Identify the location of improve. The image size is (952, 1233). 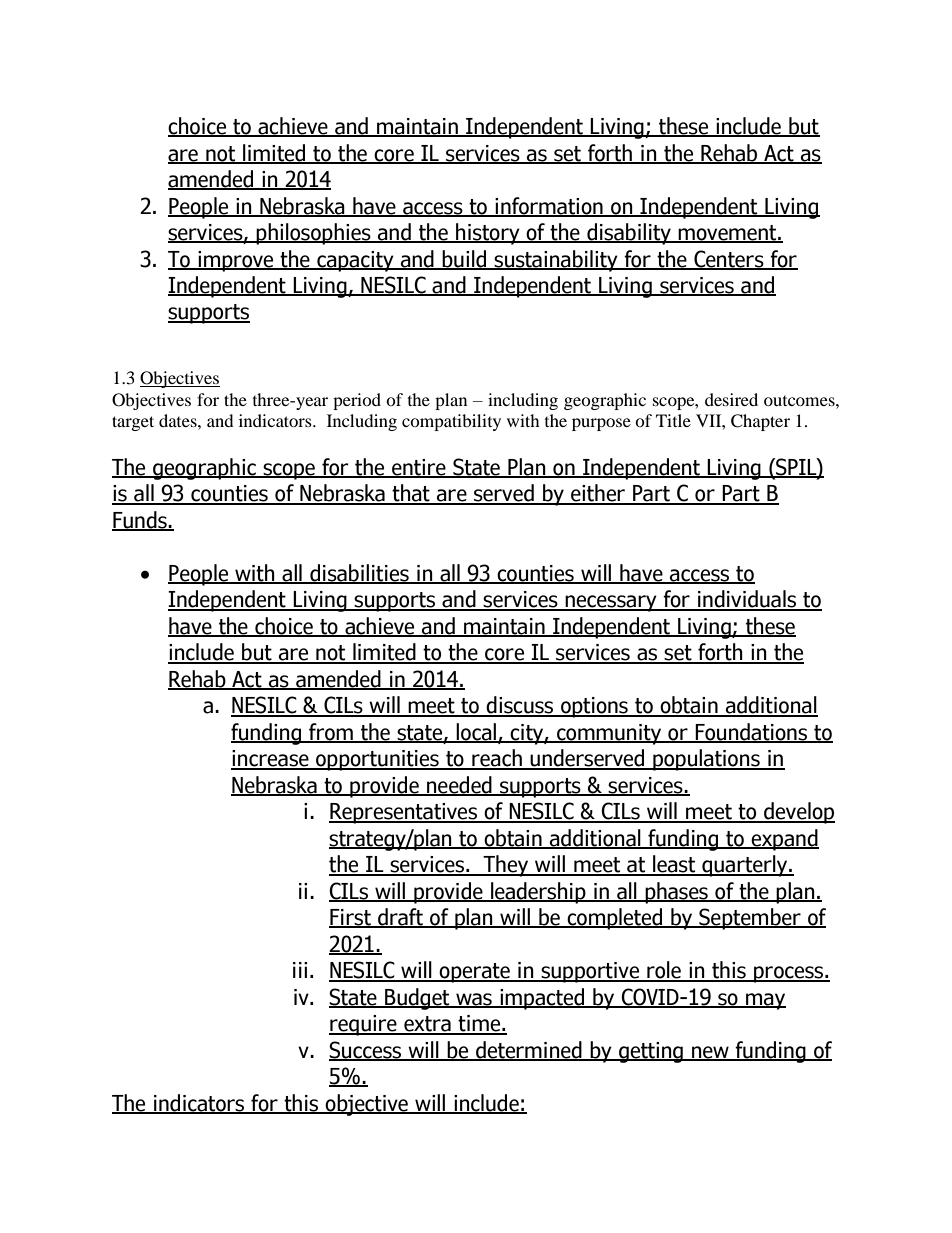
(236, 261).
